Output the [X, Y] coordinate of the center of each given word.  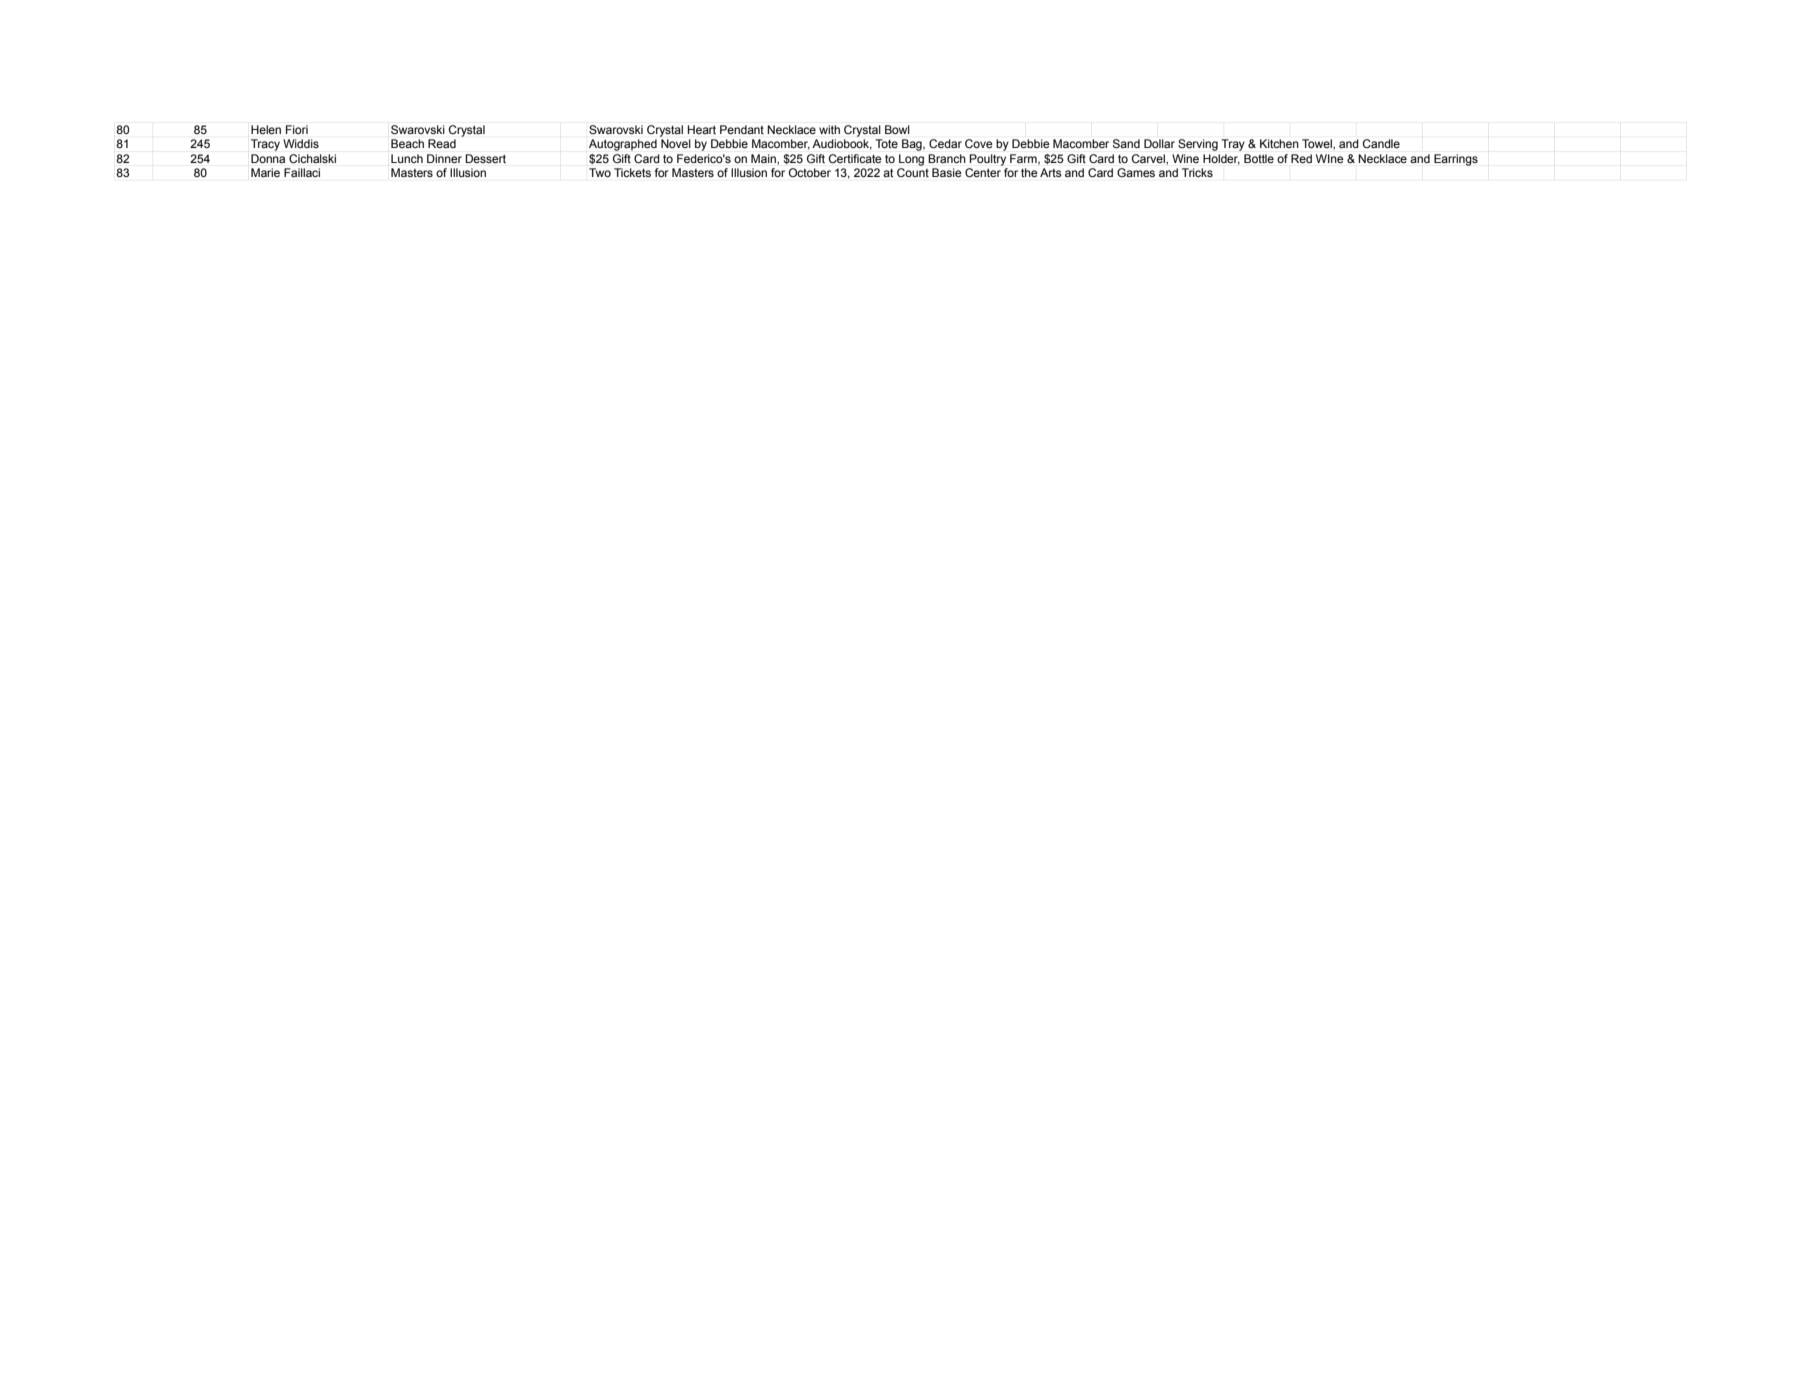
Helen [266, 129]
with [829, 129]
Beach [407, 143]
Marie [265, 172]
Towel [1318, 143]
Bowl [897, 129]
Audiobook [842, 144]
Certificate [855, 158]
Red [1301, 158]
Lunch [407, 158]
